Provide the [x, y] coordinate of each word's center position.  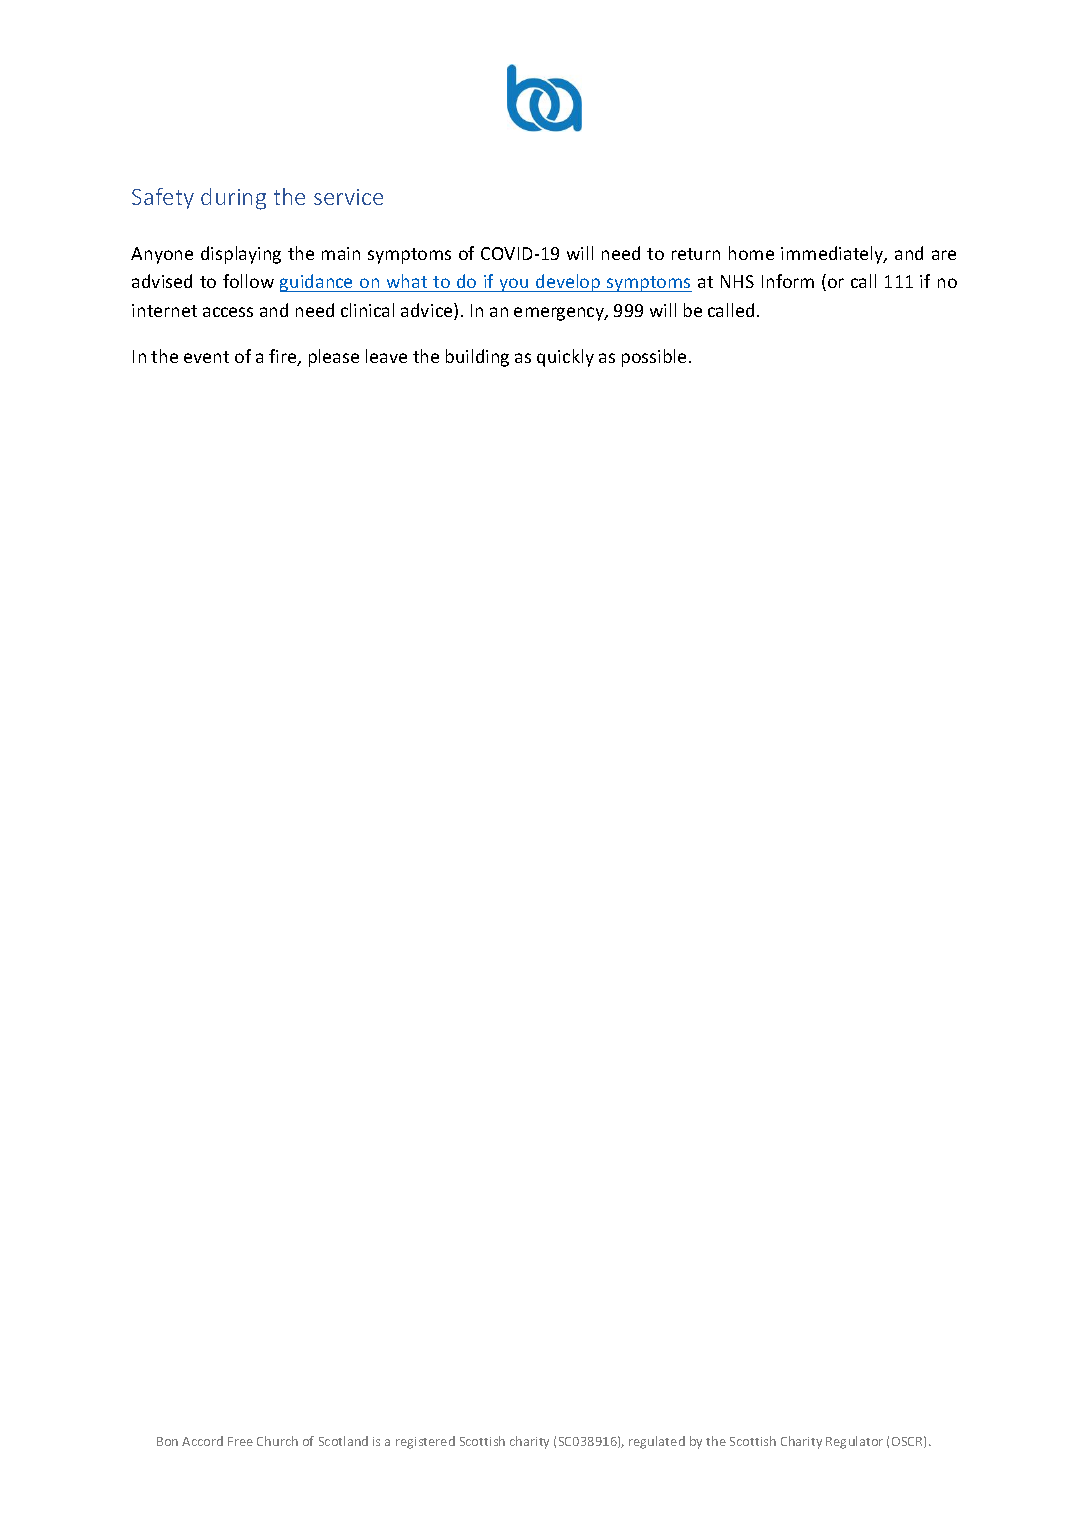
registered [425, 1442]
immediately [833, 255]
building [477, 358]
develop [568, 283]
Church [277, 1441]
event [206, 357]
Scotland [343, 1441]
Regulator [854, 1442]
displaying [241, 255]
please [334, 358]
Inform [788, 281]
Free [240, 1441]
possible [654, 358]
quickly [565, 358]
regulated [657, 1442]
